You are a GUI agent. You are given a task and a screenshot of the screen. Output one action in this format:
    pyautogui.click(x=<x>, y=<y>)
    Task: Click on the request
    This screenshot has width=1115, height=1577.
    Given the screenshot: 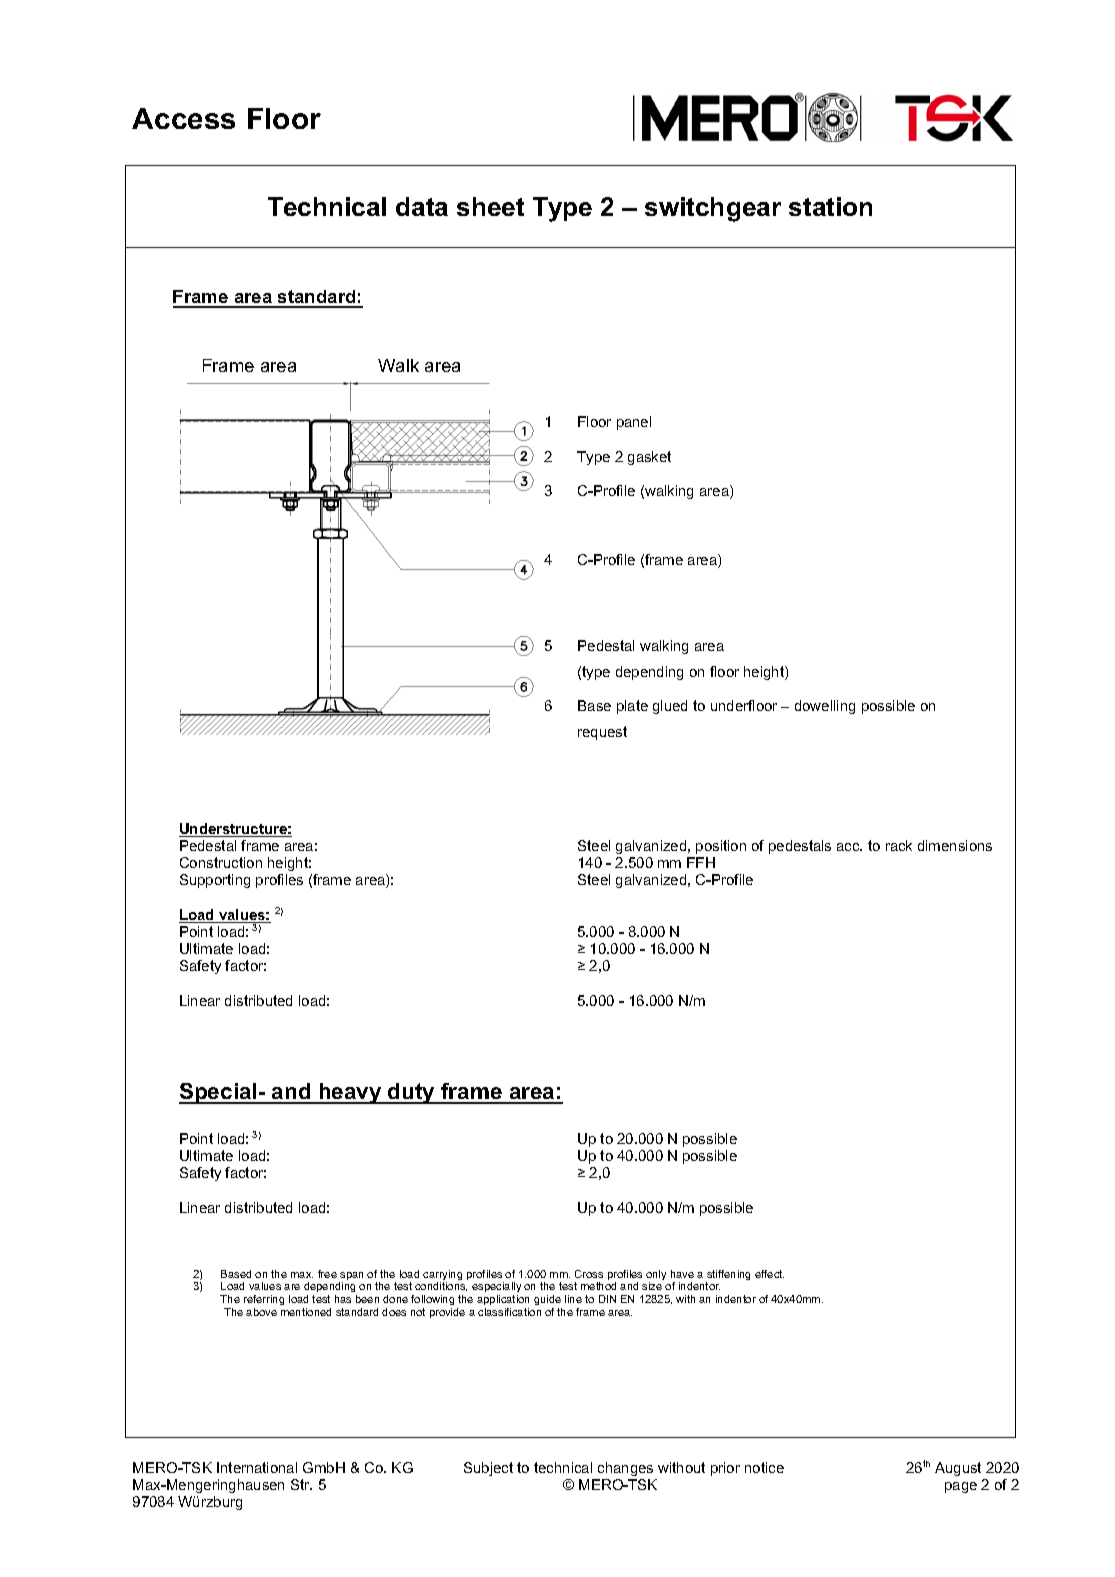 What is the action you would take?
    pyautogui.click(x=602, y=733)
